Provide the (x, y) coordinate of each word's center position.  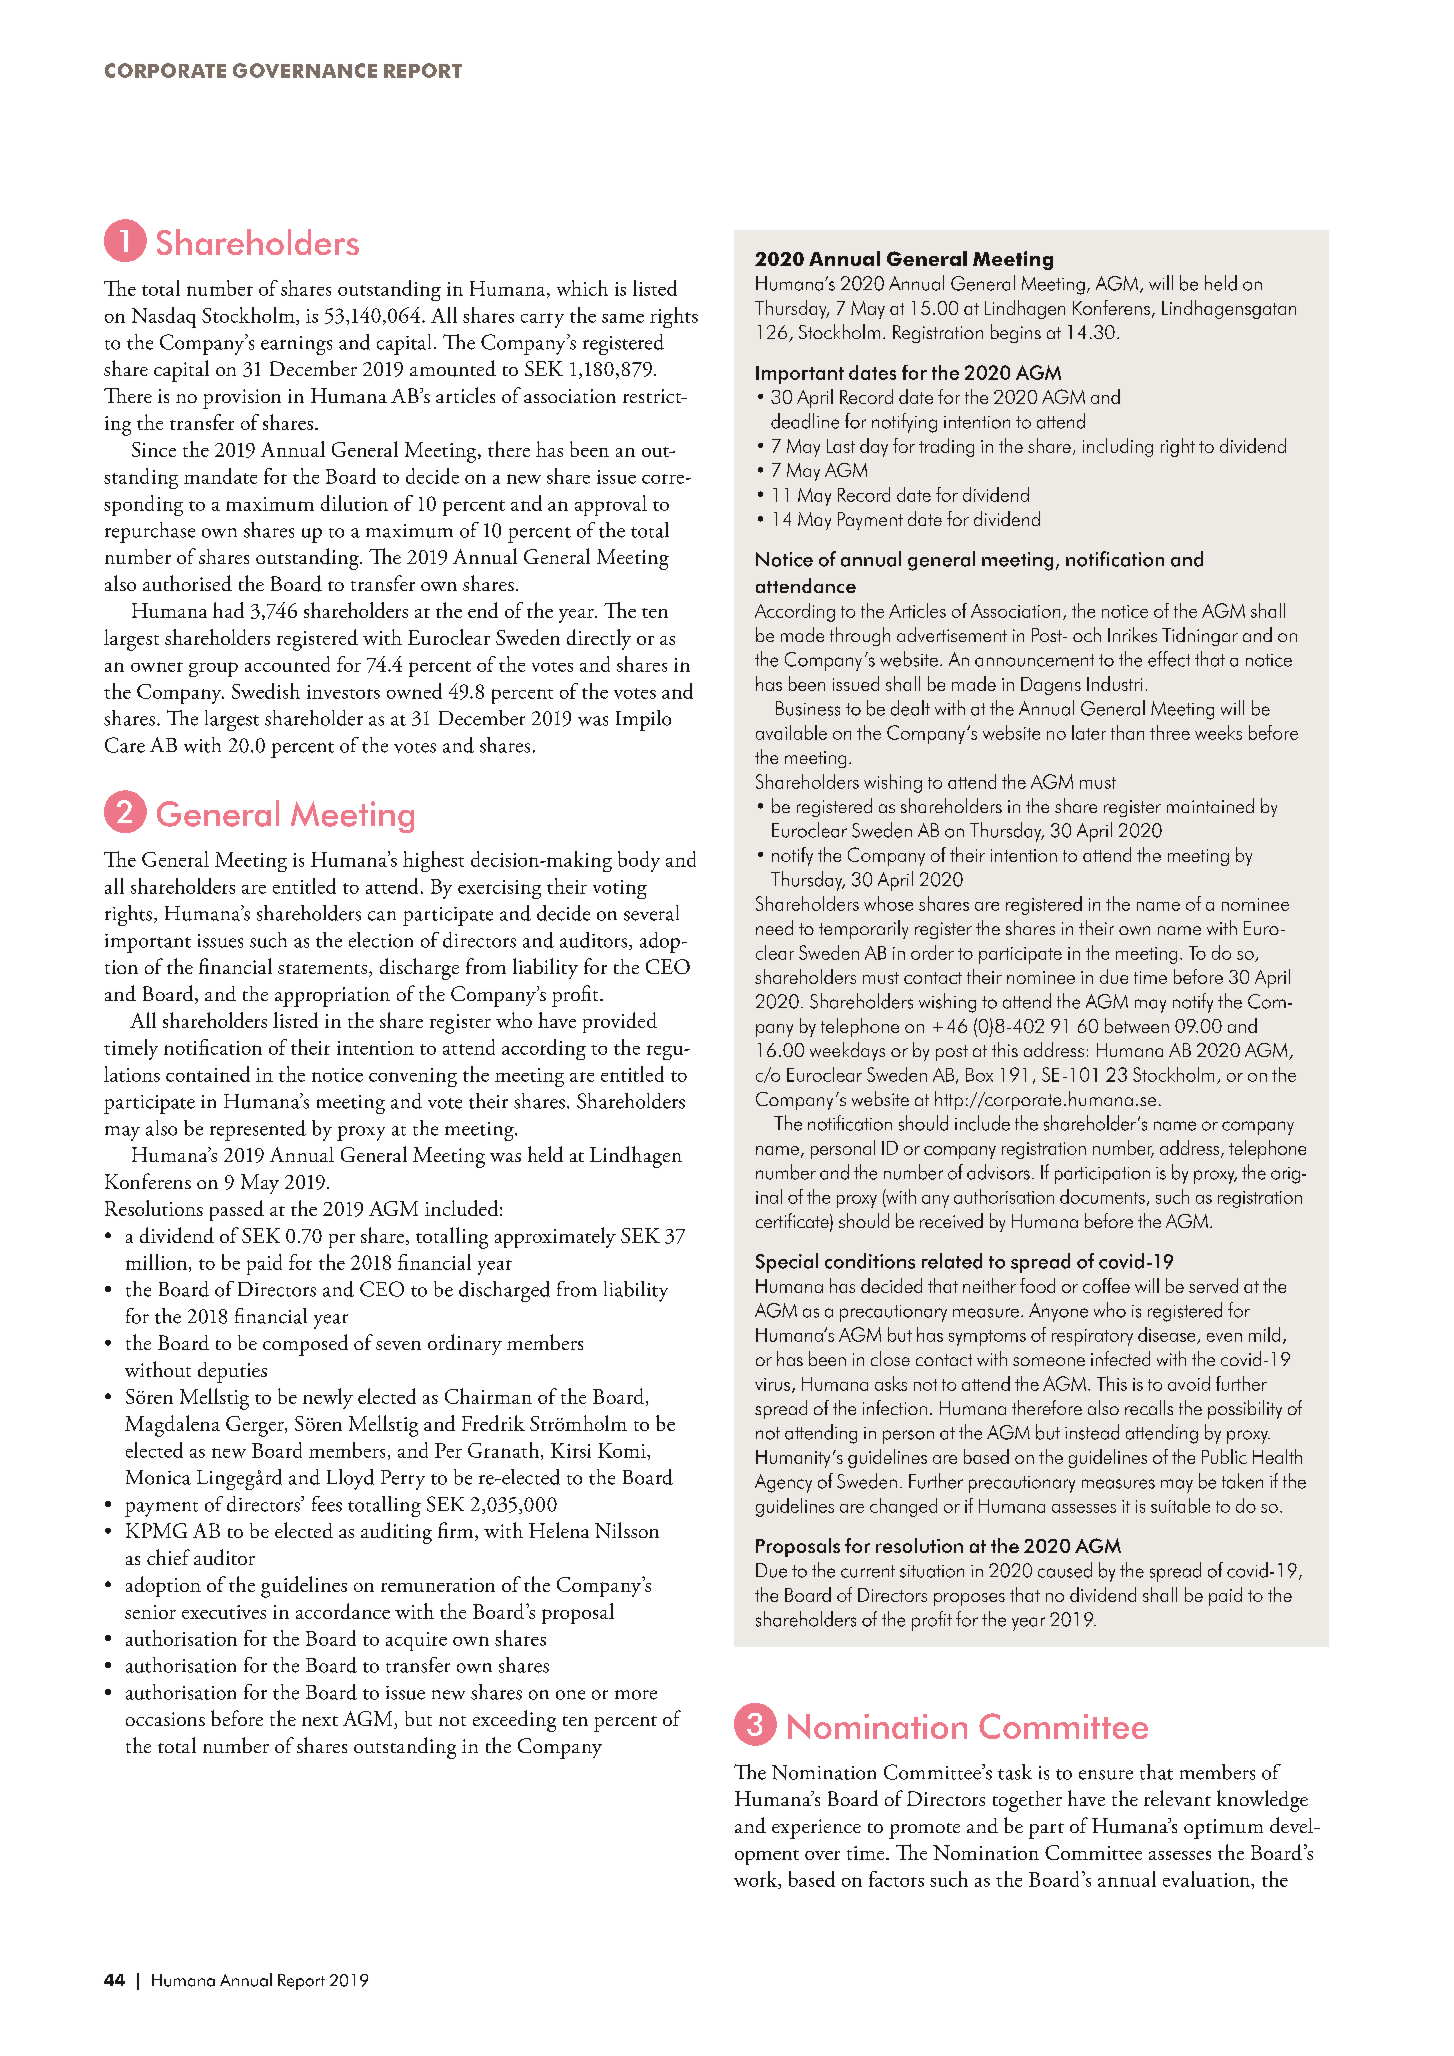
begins (1016, 333)
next (320, 1721)
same (623, 318)
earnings (296, 345)
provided (620, 1022)
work (757, 1880)
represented (258, 1130)
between (1137, 1025)
